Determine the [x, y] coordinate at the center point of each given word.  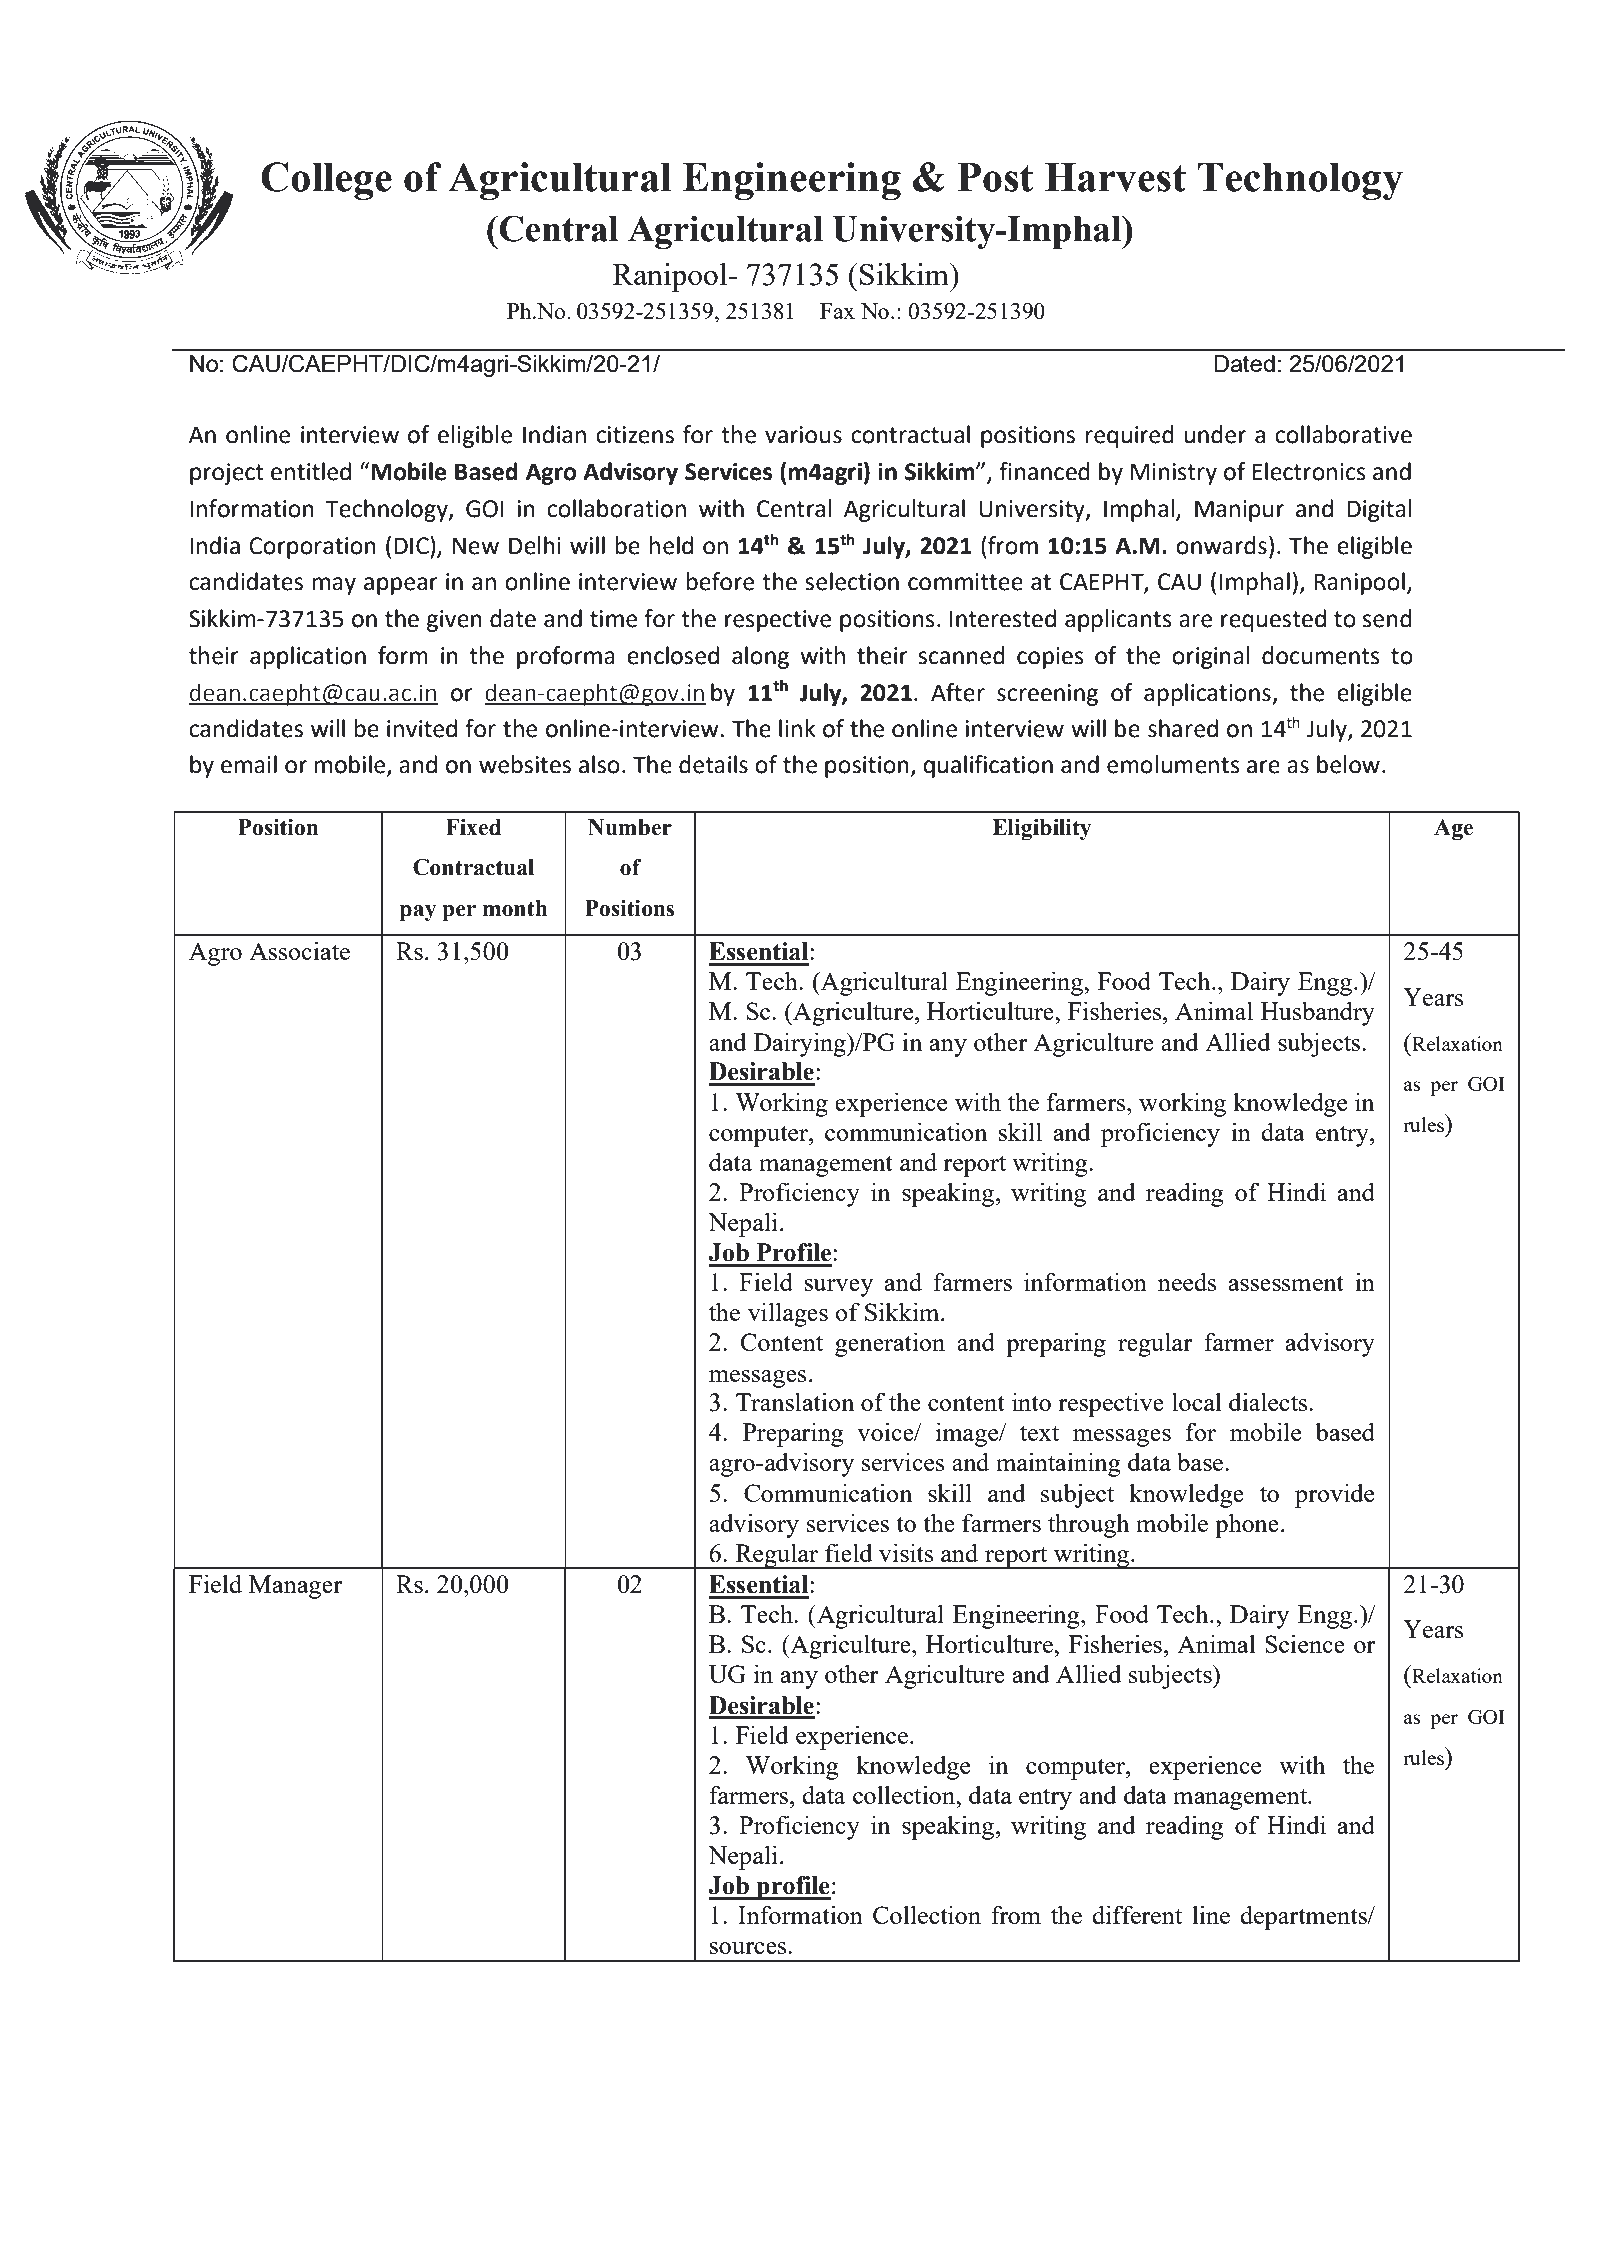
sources [749, 1948]
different [1137, 1914]
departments [1304, 1917]
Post [995, 177]
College [326, 181]
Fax [837, 311]
